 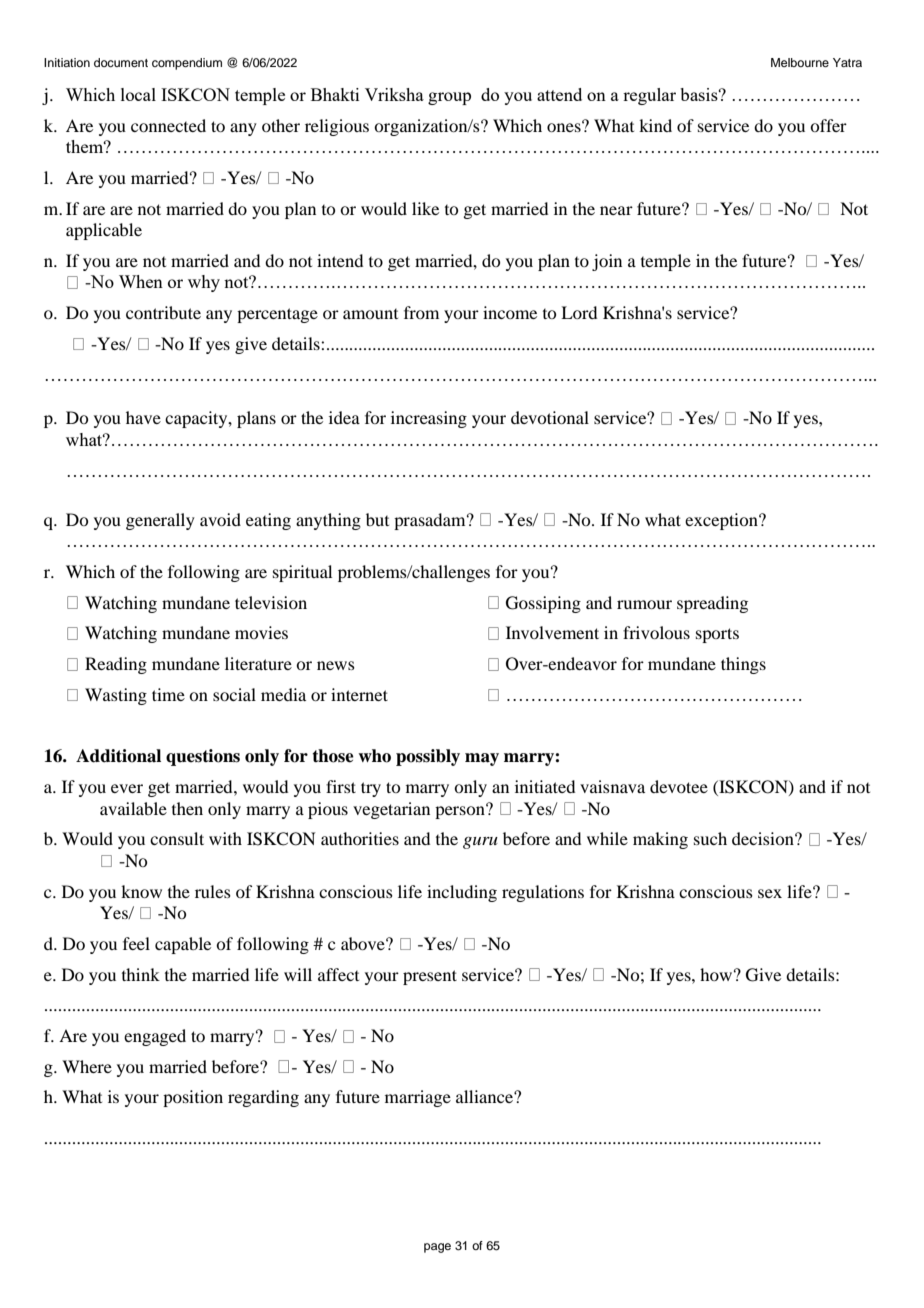 What do you see at coordinates (770, 893) in the page?
I see `sex` at bounding box center [770, 893].
